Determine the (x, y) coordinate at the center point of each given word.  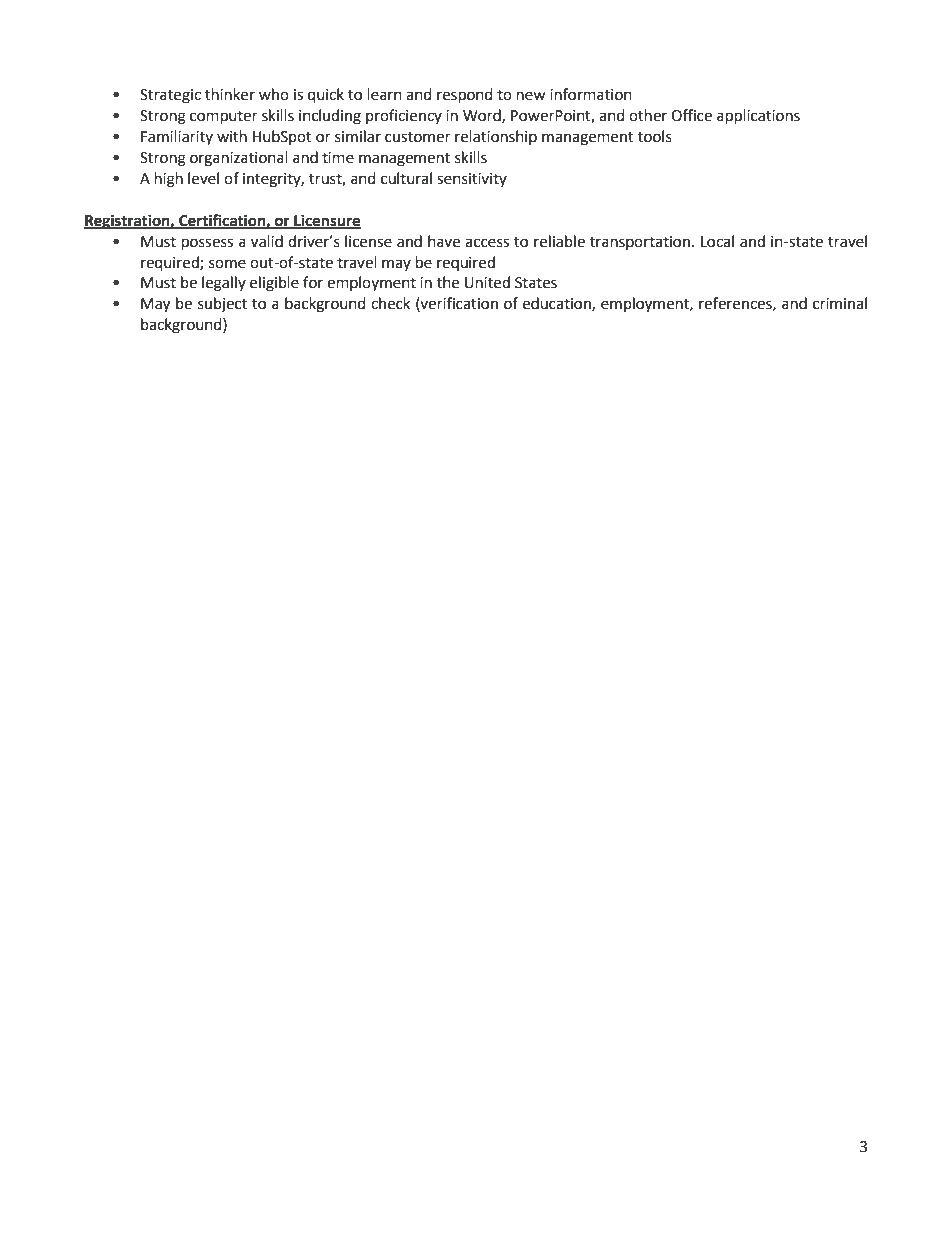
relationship (496, 138)
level (203, 178)
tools (655, 136)
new (531, 96)
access (487, 243)
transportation (640, 243)
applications (758, 117)
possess (207, 244)
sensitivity (472, 180)
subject (222, 305)
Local (717, 241)
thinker (230, 94)
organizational (239, 159)
